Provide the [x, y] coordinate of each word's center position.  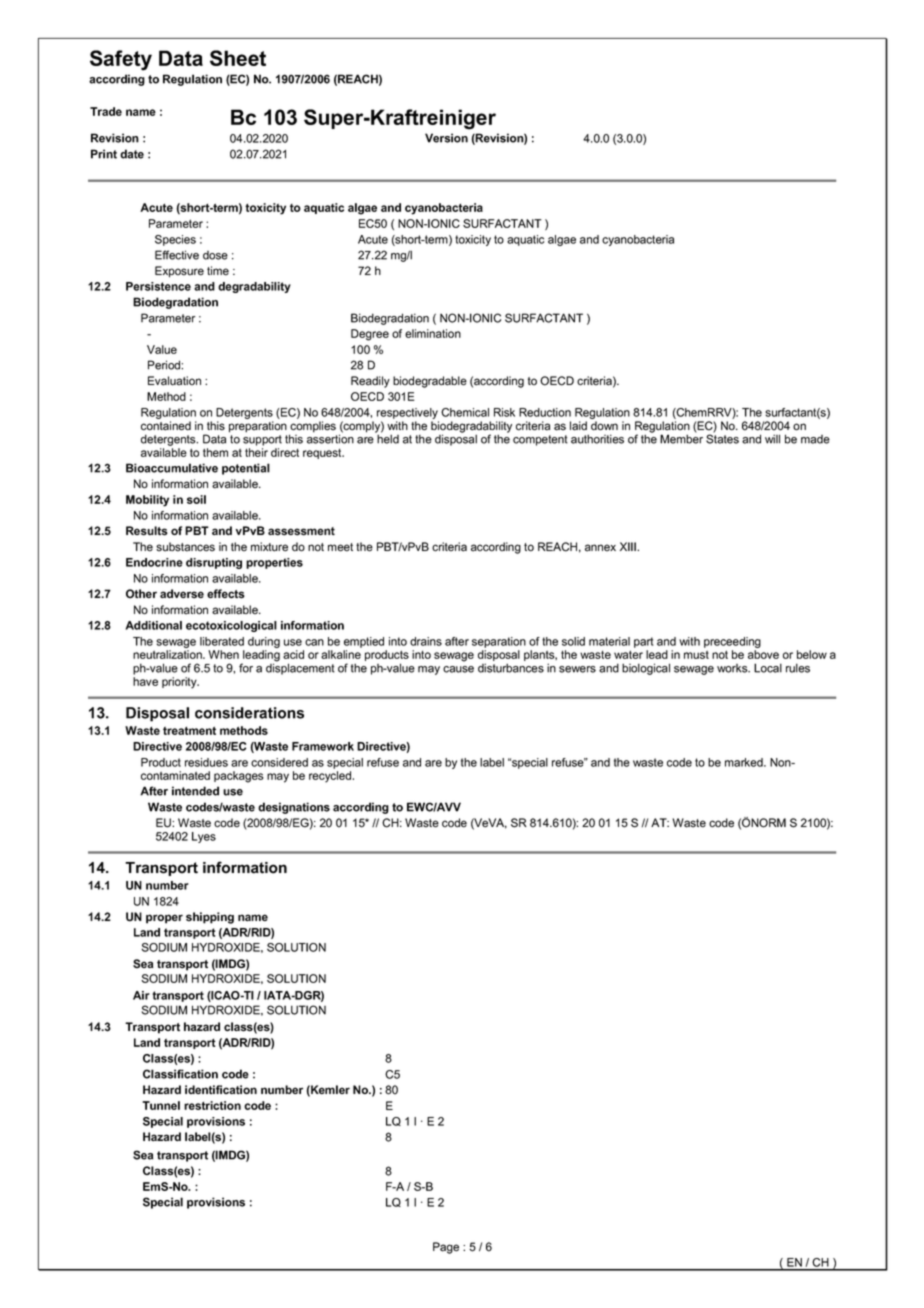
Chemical [465, 412]
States [722, 438]
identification [221, 1089]
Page [446, 1248]
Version [446, 138]
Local [768, 668]
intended [195, 791]
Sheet [238, 58]
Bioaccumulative [172, 468]
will [772, 439]
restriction [212, 1105]
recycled [331, 777]
